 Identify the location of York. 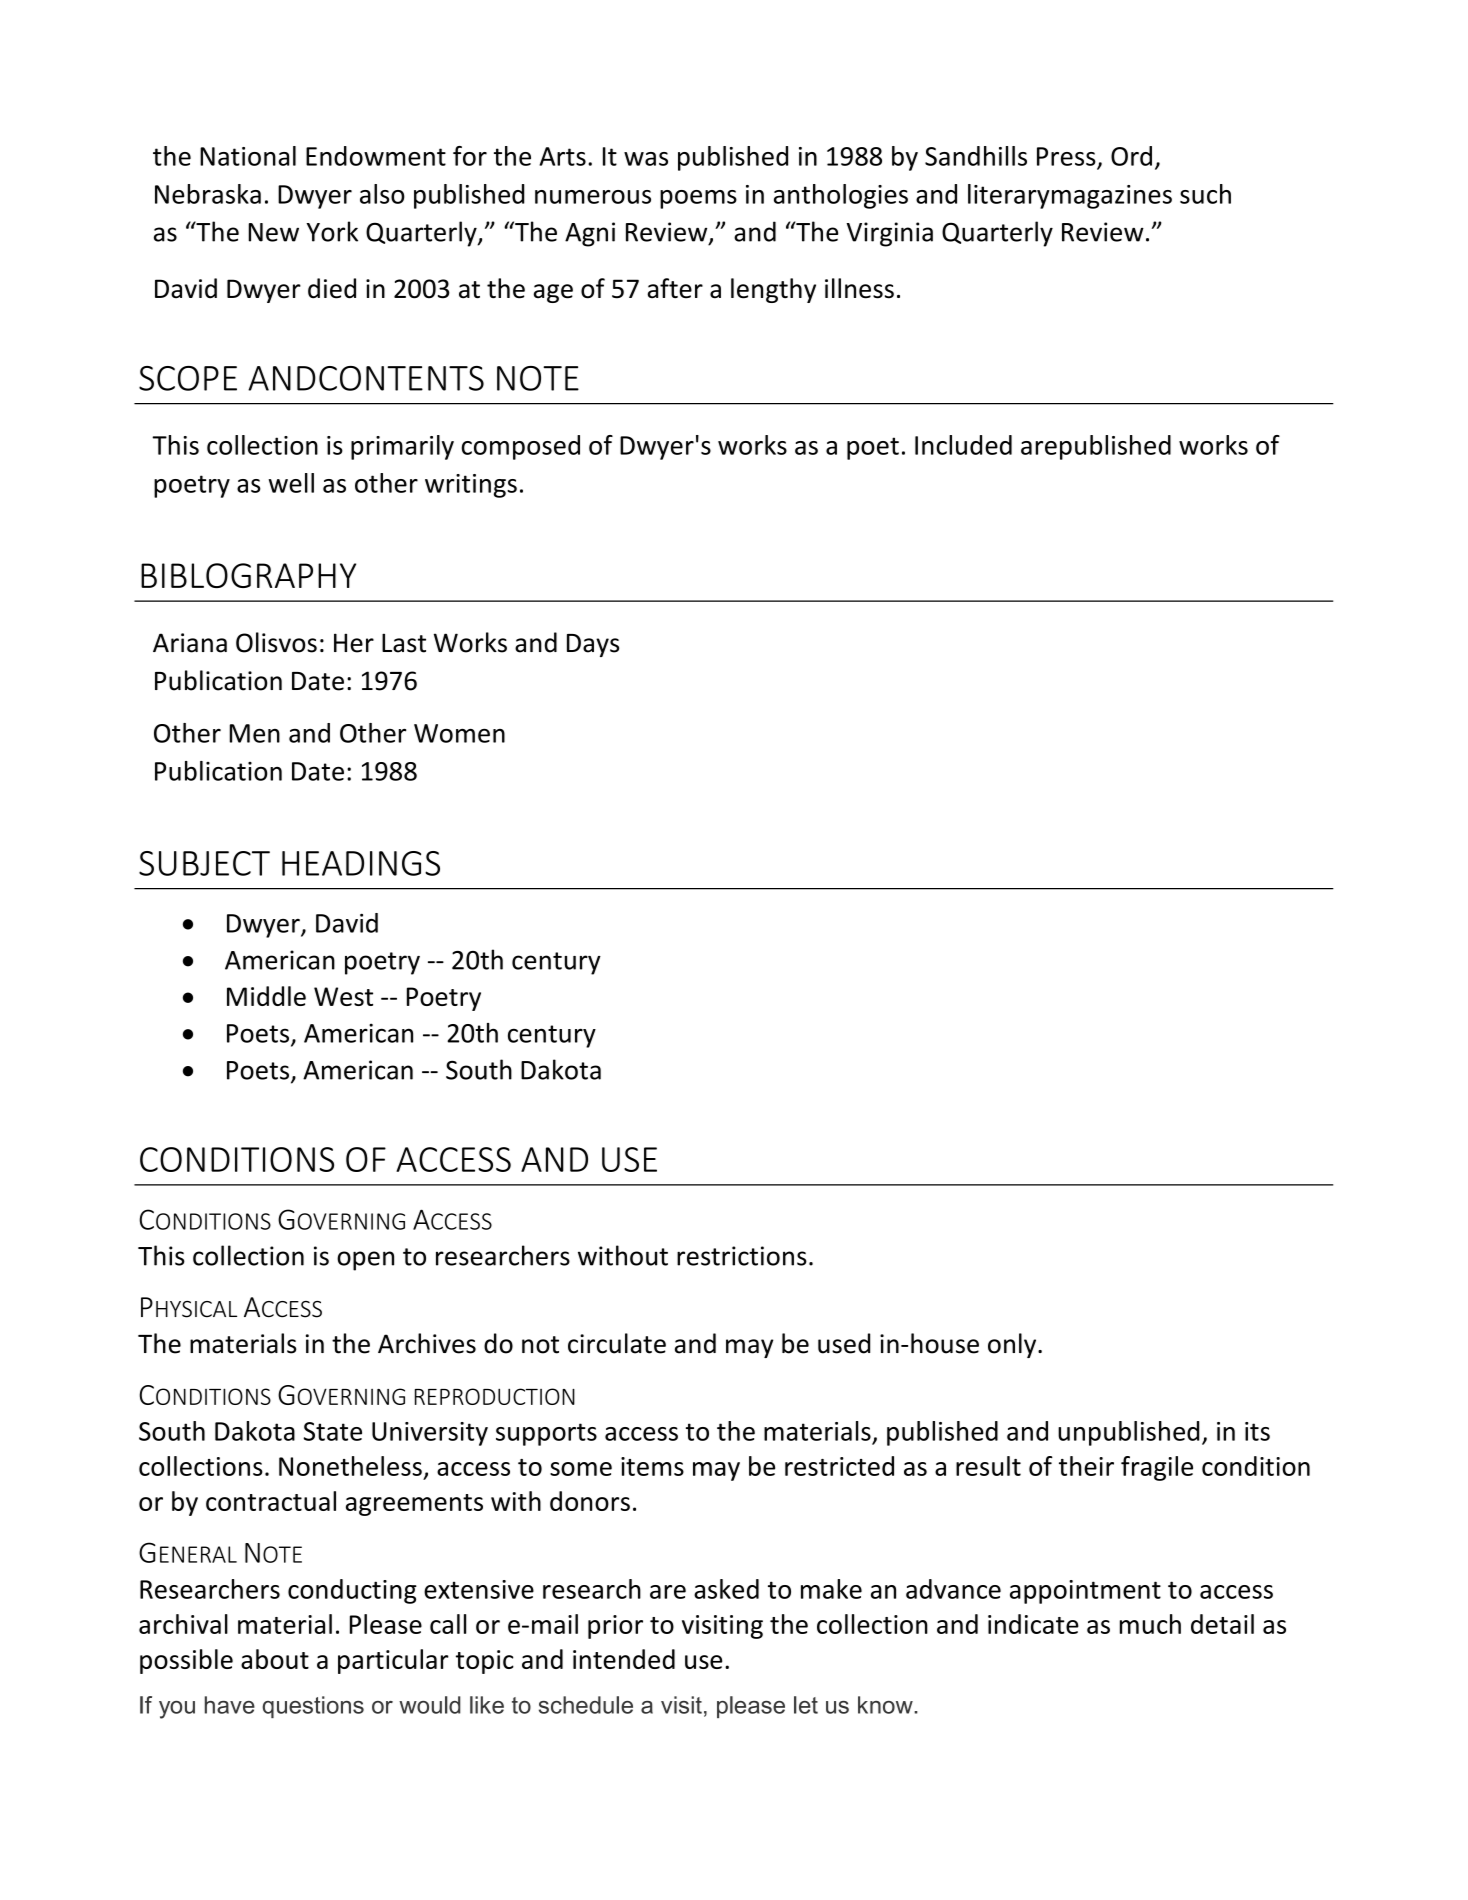
(332, 231).
